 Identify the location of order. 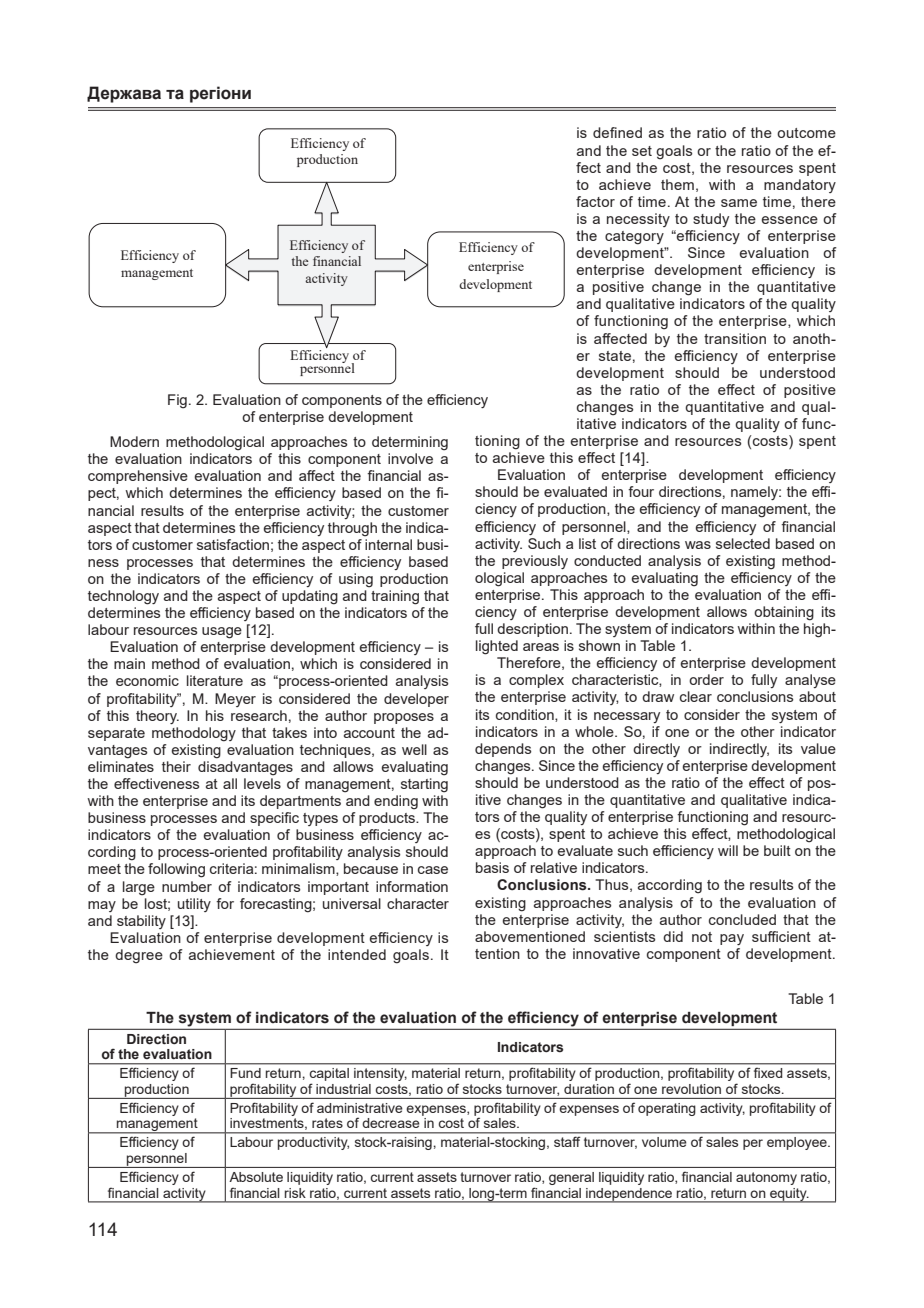
(706, 679).
